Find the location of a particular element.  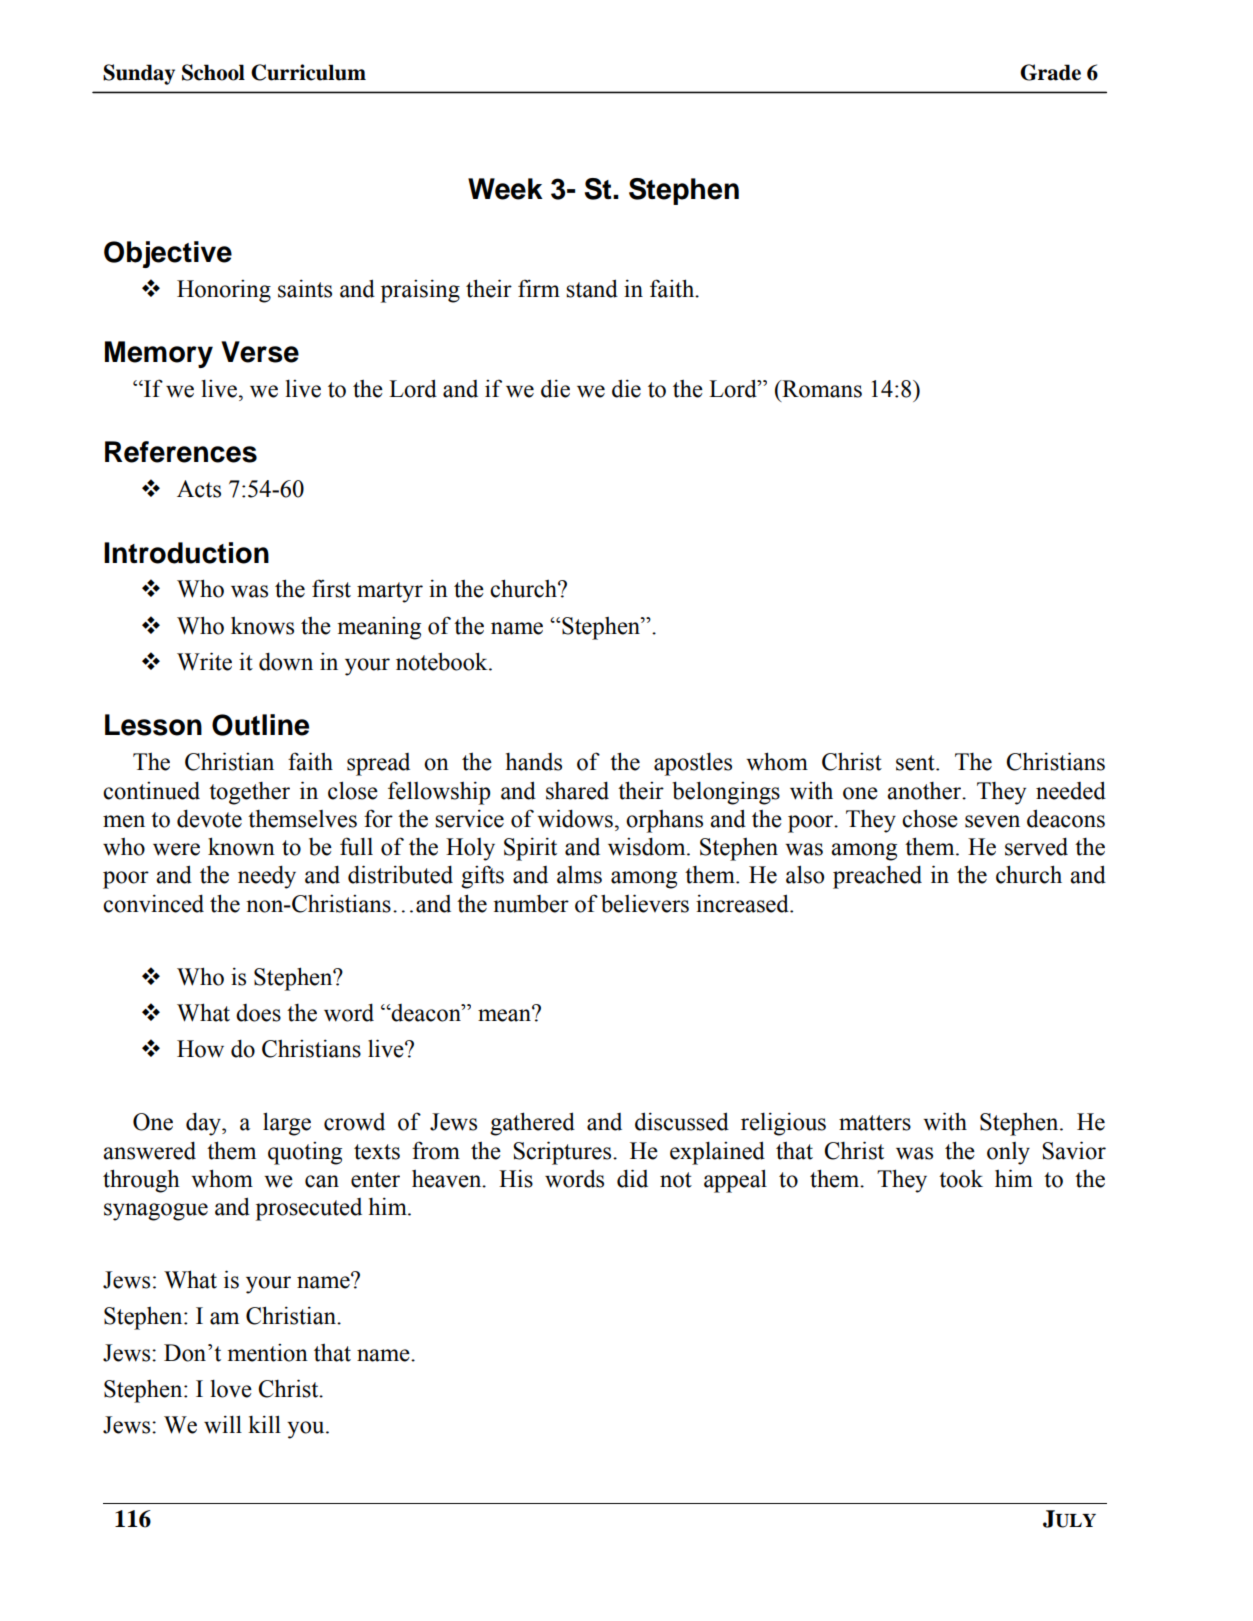

does is located at coordinates (258, 1013).
